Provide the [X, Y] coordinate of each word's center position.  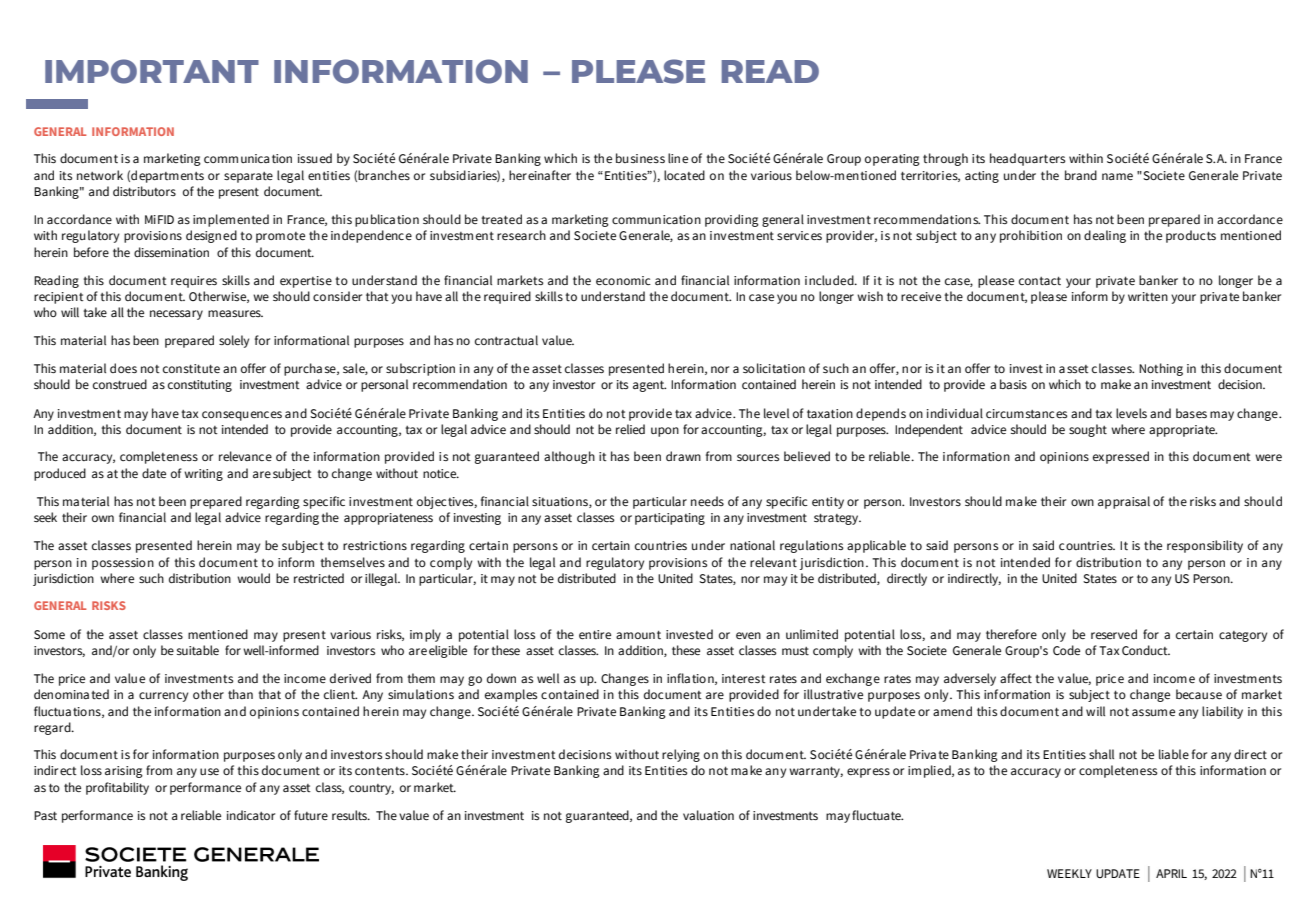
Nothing [1161, 369]
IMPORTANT [152, 71]
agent [649, 386]
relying [681, 755]
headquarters [1027, 159]
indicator [251, 815]
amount [638, 635]
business [640, 158]
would [253, 578]
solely [234, 341]
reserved [1114, 634]
